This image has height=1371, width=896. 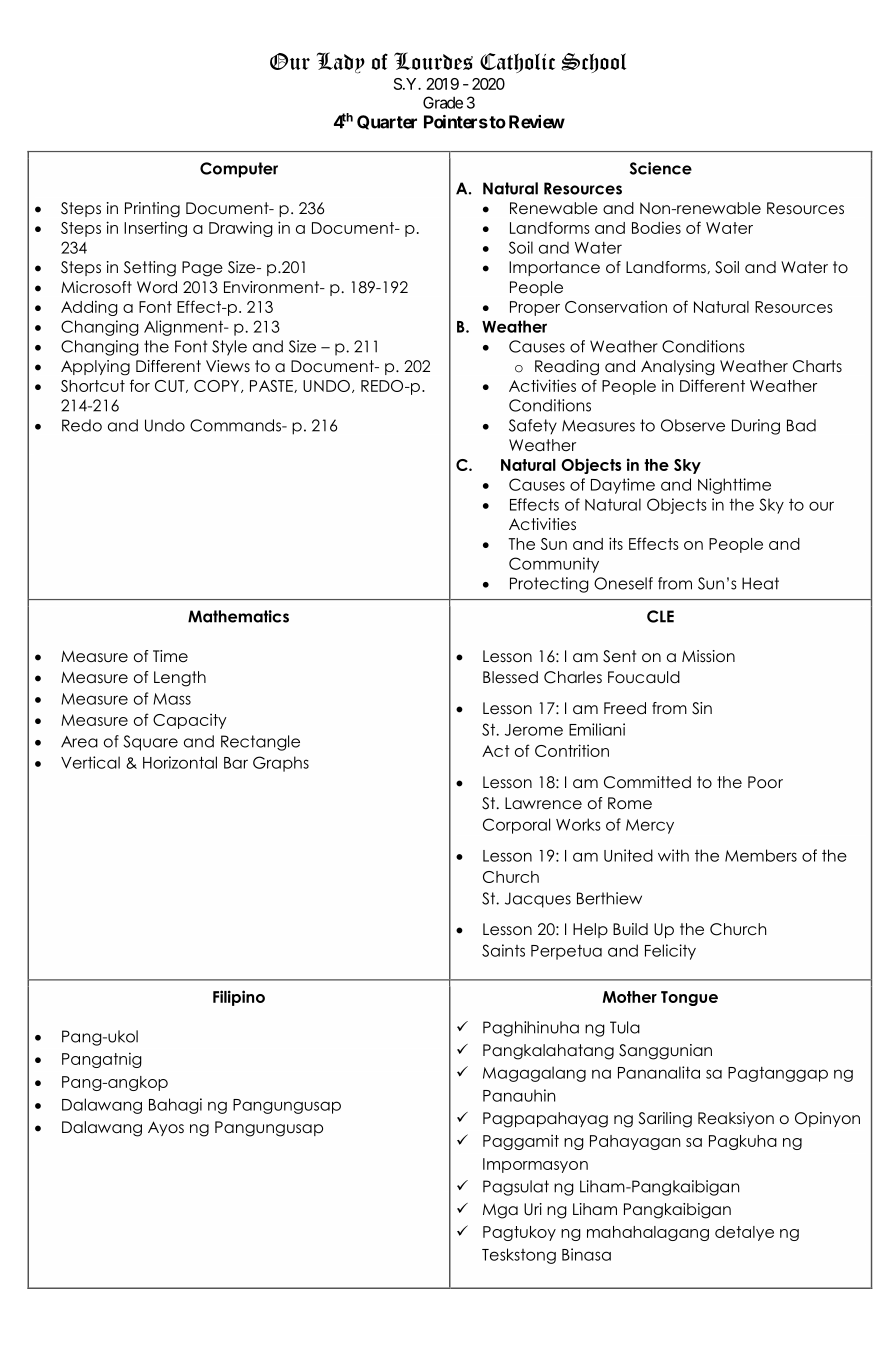 What do you see at coordinates (239, 170) in the image?
I see `Computer` at bounding box center [239, 170].
